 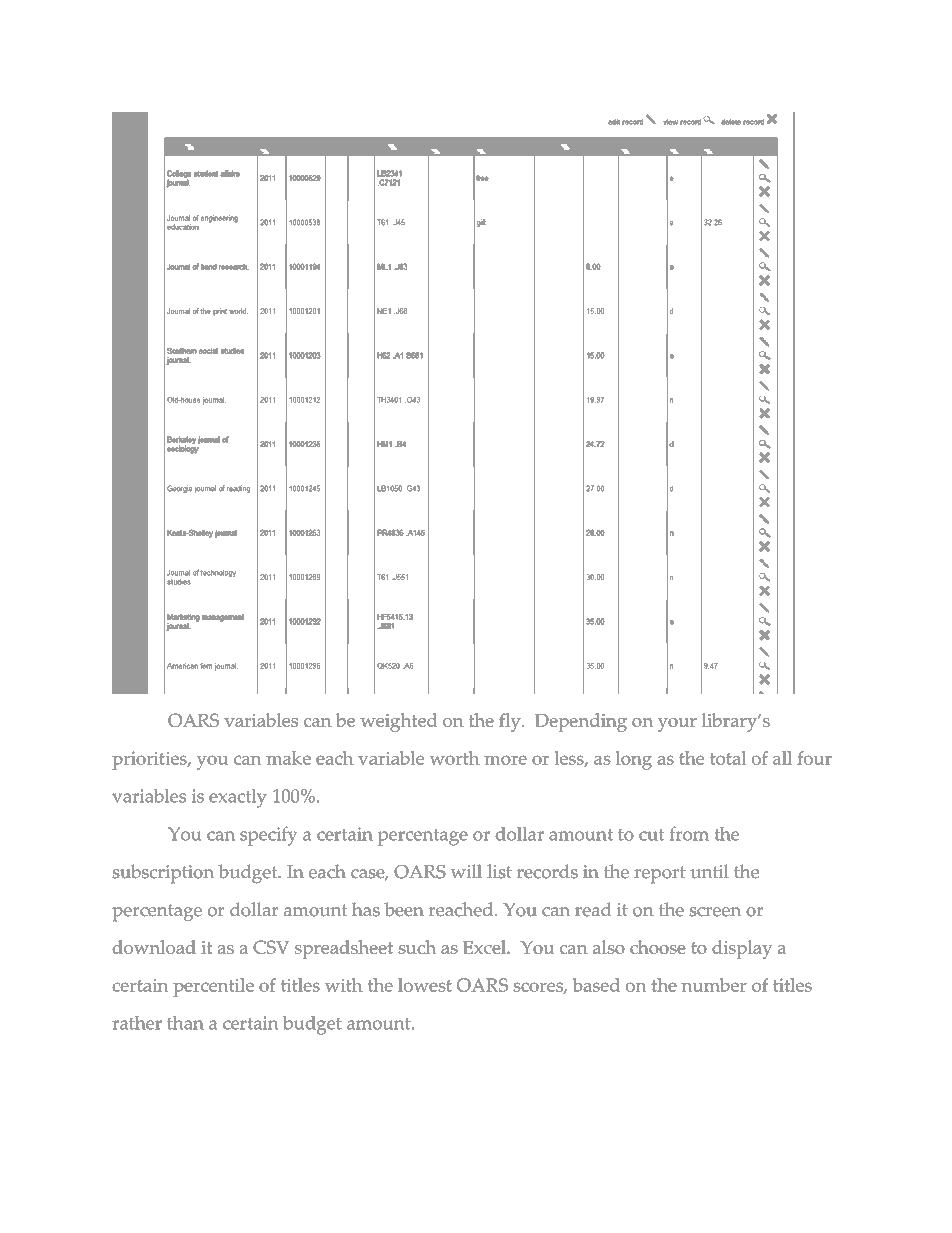 What do you see at coordinates (485, 947) in the screenshot?
I see `Excel` at bounding box center [485, 947].
